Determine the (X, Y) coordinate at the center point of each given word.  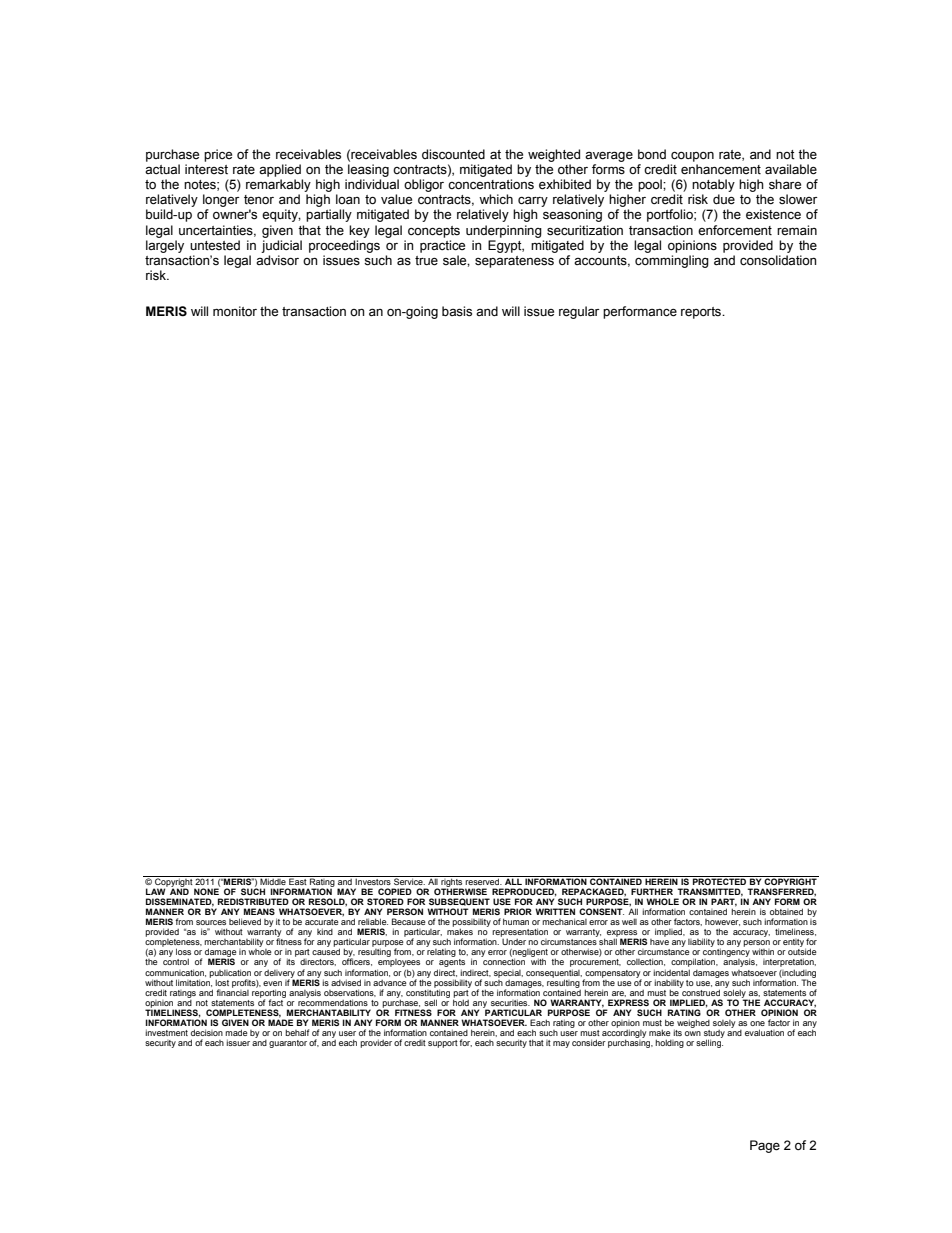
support (443, 1044)
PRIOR (518, 911)
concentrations (491, 184)
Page (765, 1146)
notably (713, 185)
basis (457, 311)
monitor (235, 311)
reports (702, 313)
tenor (259, 199)
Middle (273, 880)
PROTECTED (720, 880)
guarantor (288, 1044)
